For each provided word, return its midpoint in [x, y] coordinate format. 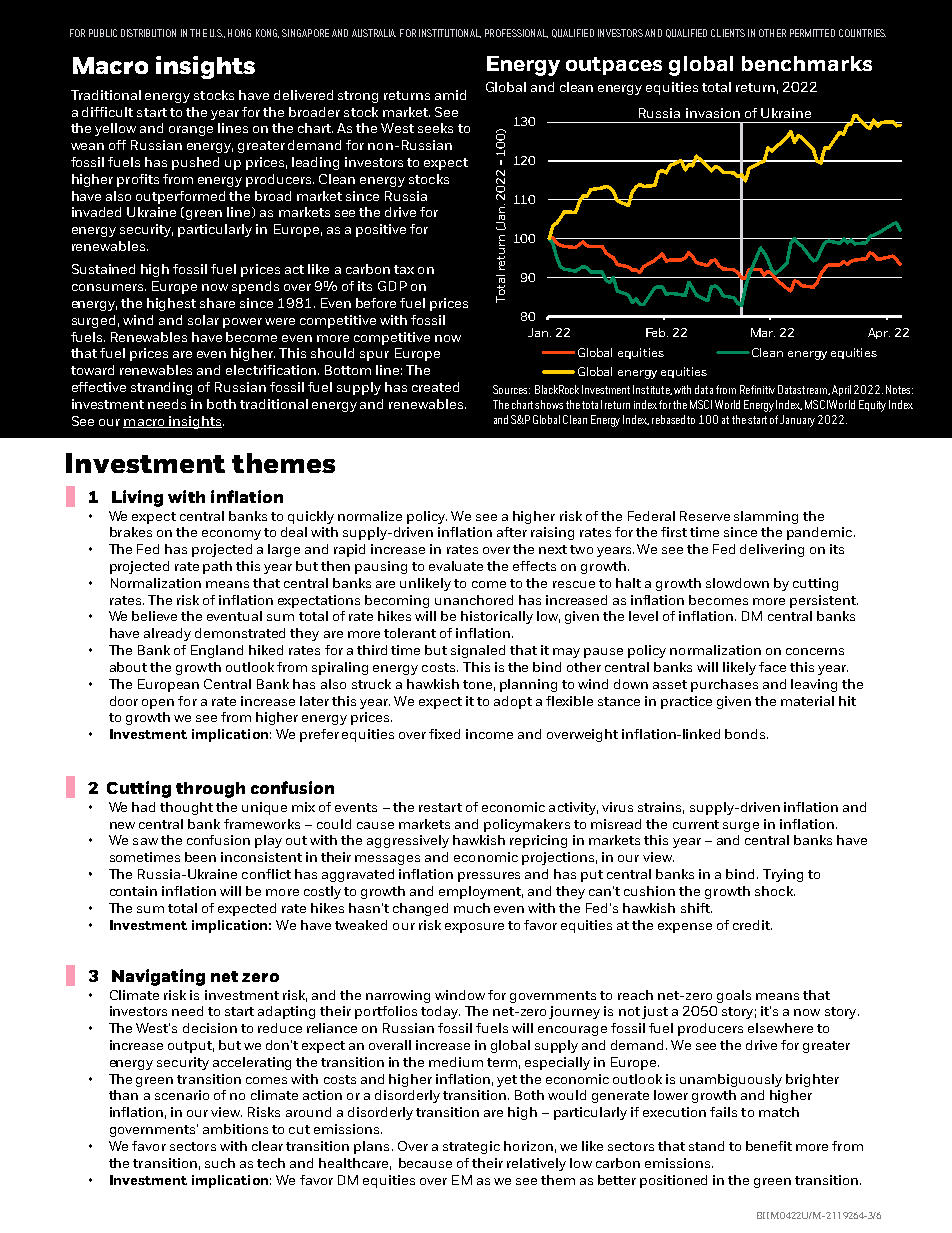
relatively [536, 1164]
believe [154, 616]
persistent [824, 601]
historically [497, 617]
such [220, 1163]
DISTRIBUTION [148, 33]
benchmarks [807, 63]
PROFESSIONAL [516, 33]
